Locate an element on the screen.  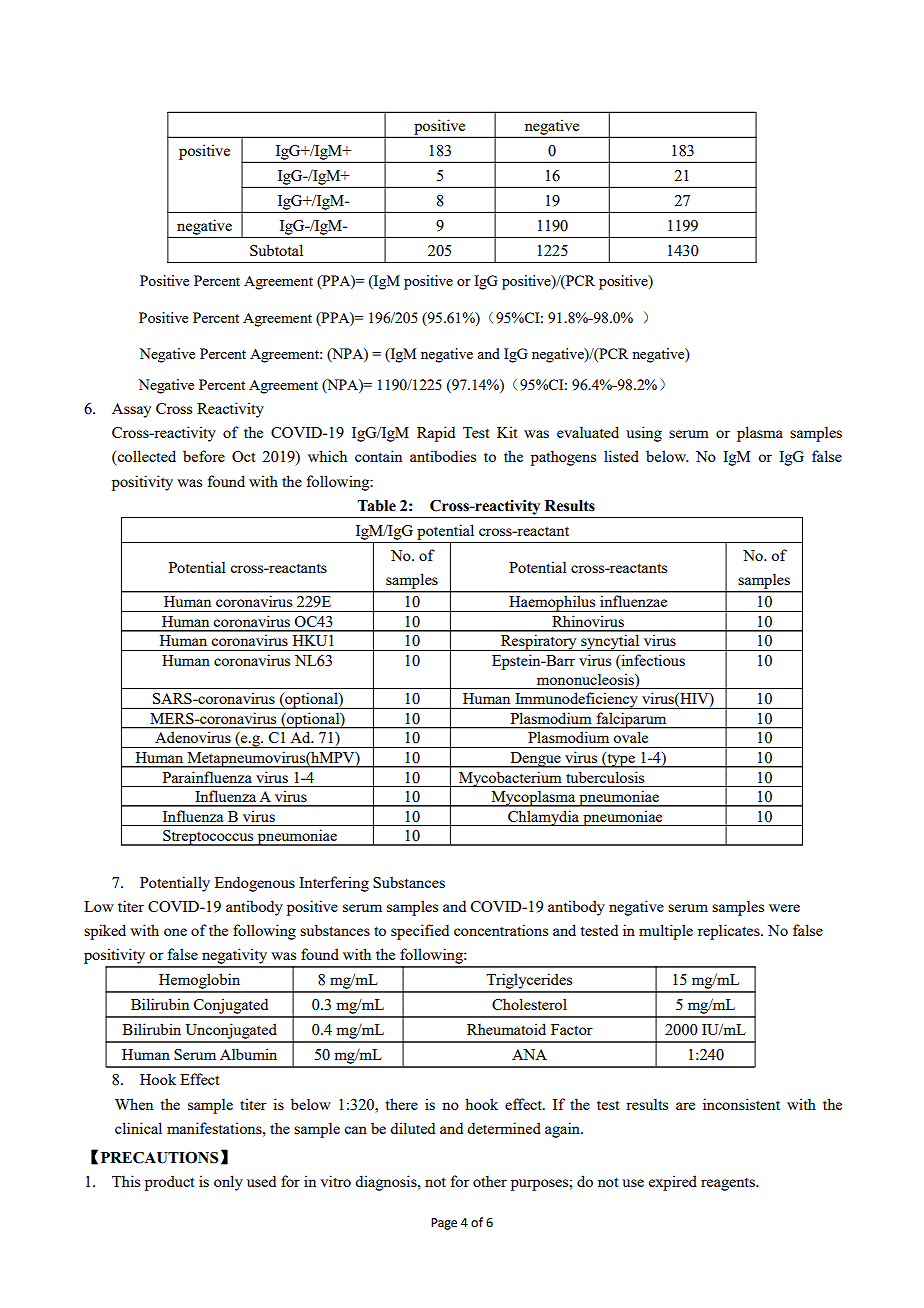
using is located at coordinates (644, 434).
